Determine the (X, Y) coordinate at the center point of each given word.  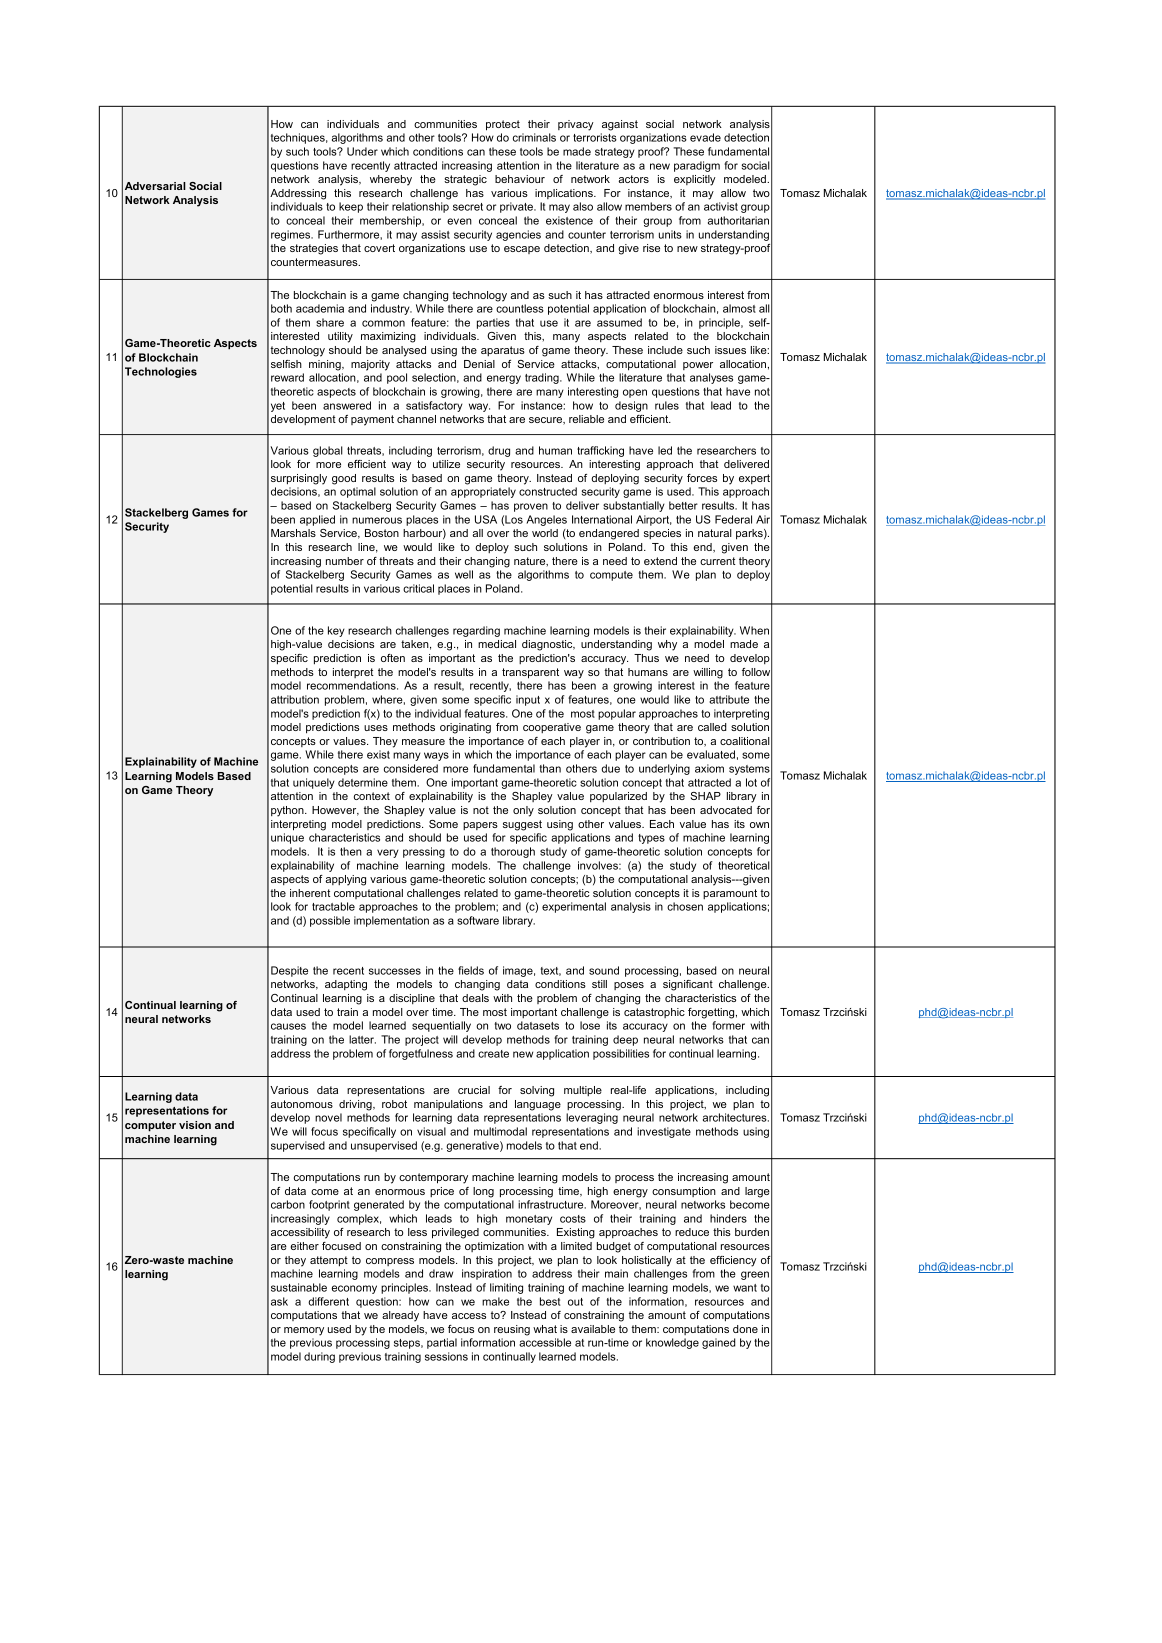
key (336, 631)
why (667, 645)
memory (304, 1331)
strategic (465, 180)
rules (667, 405)
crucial (474, 1090)
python (288, 811)
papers (480, 826)
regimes (292, 235)
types (651, 839)
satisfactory (434, 406)
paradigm (697, 166)
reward (287, 377)
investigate (664, 1132)
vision (195, 1125)
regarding (476, 631)
